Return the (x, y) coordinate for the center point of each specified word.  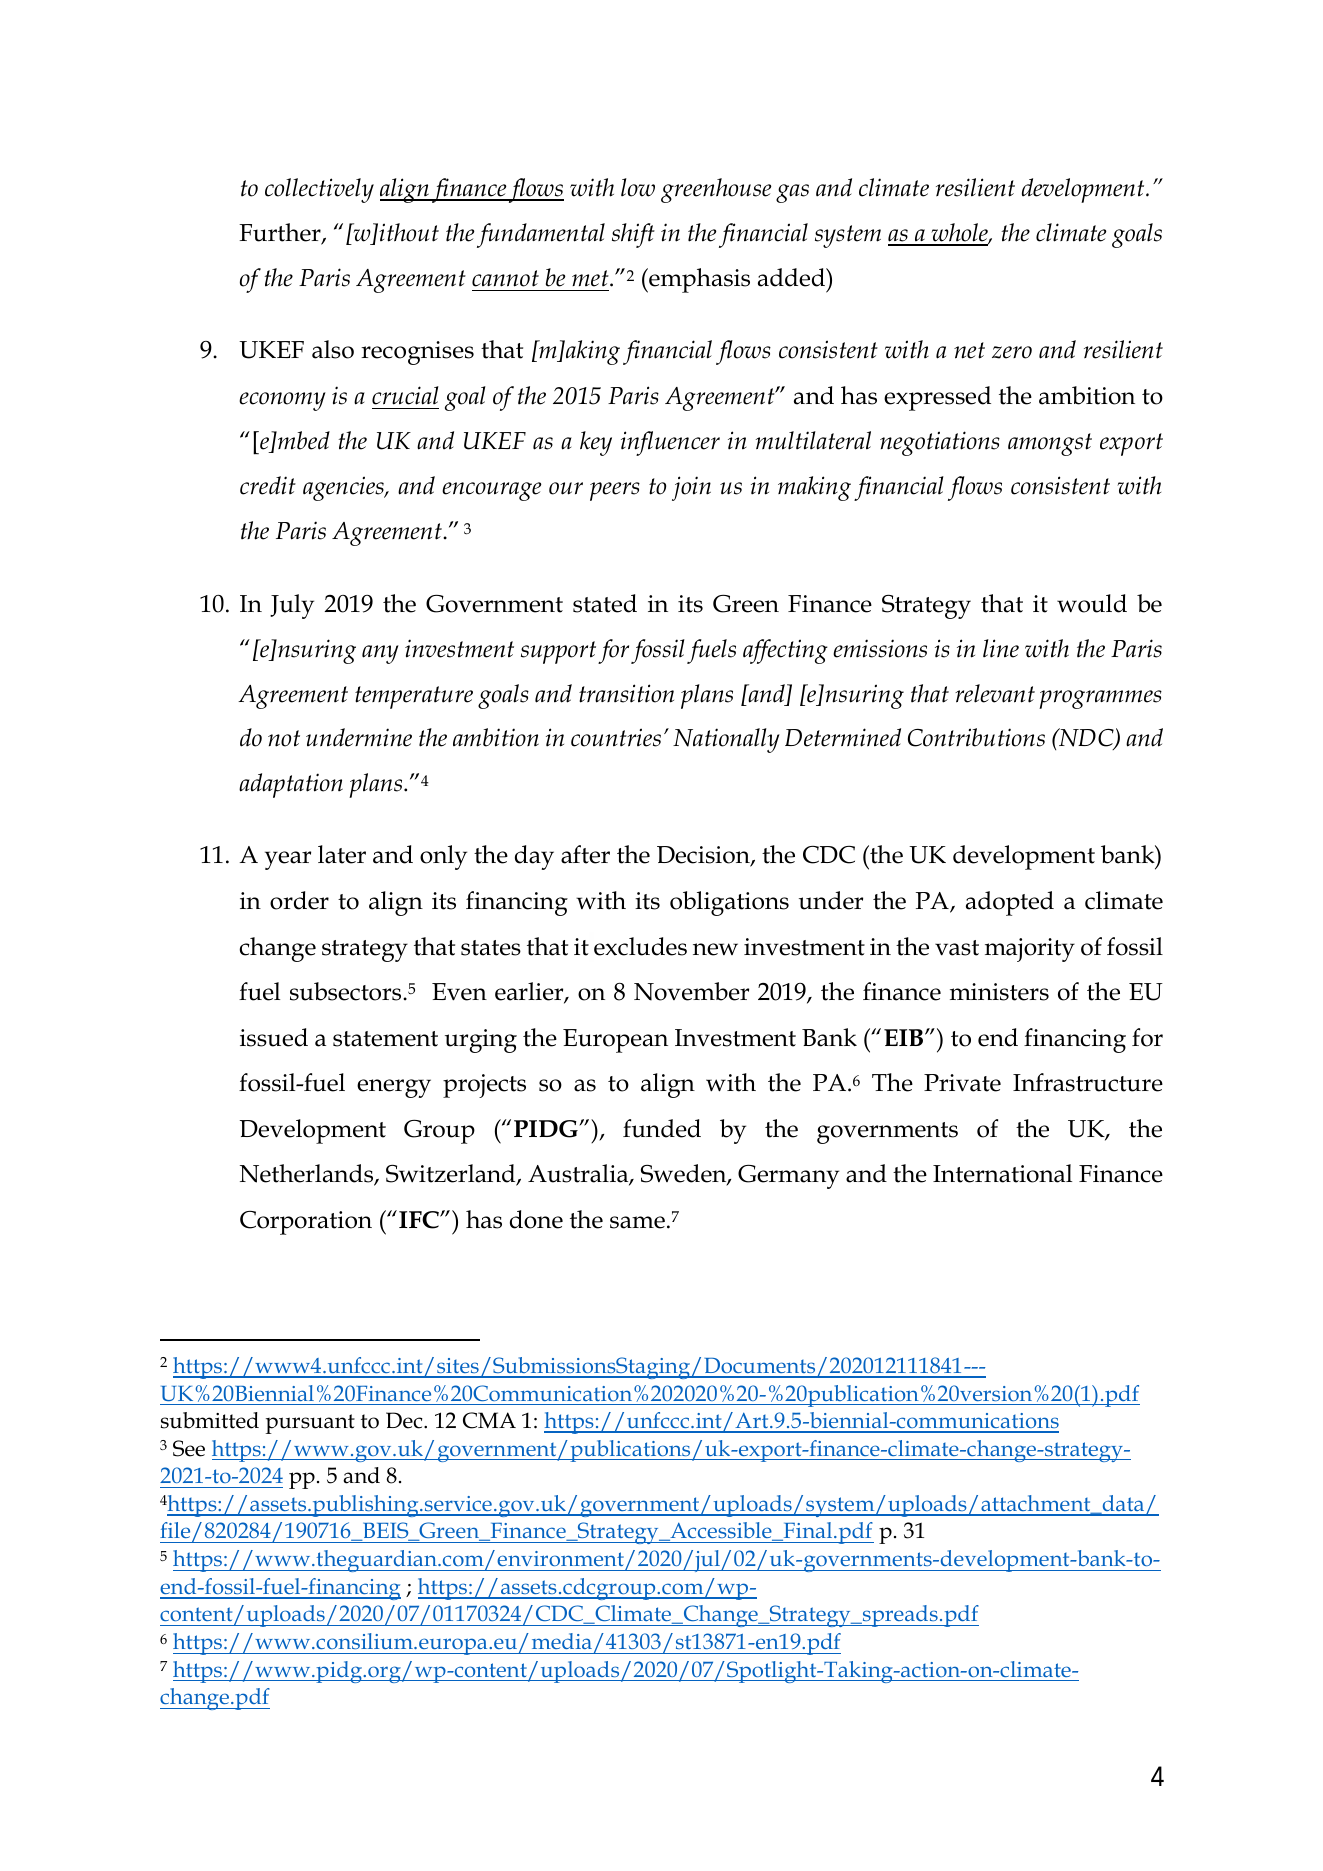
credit (268, 485)
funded (662, 1128)
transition (626, 693)
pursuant (310, 1424)
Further (281, 233)
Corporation (306, 1223)
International (1002, 1173)
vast (957, 948)
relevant (995, 693)
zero (1012, 352)
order (299, 900)
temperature (414, 697)
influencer (670, 443)
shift (633, 235)
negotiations (940, 443)
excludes (640, 946)
